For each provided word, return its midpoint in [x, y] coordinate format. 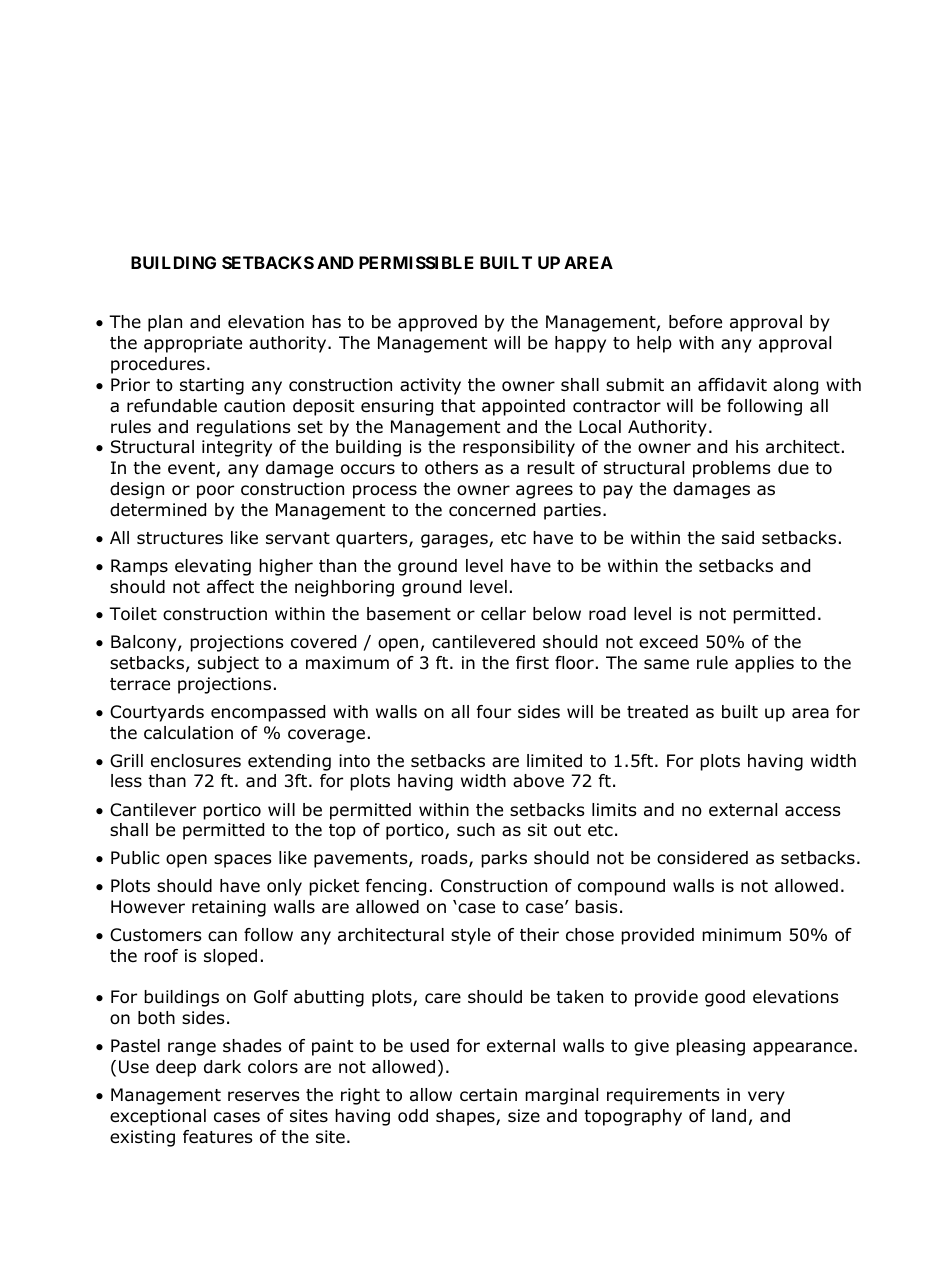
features [218, 1137]
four [494, 712]
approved [437, 323]
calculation [188, 733]
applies [764, 664]
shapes [466, 1117]
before [695, 322]
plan [165, 323]
